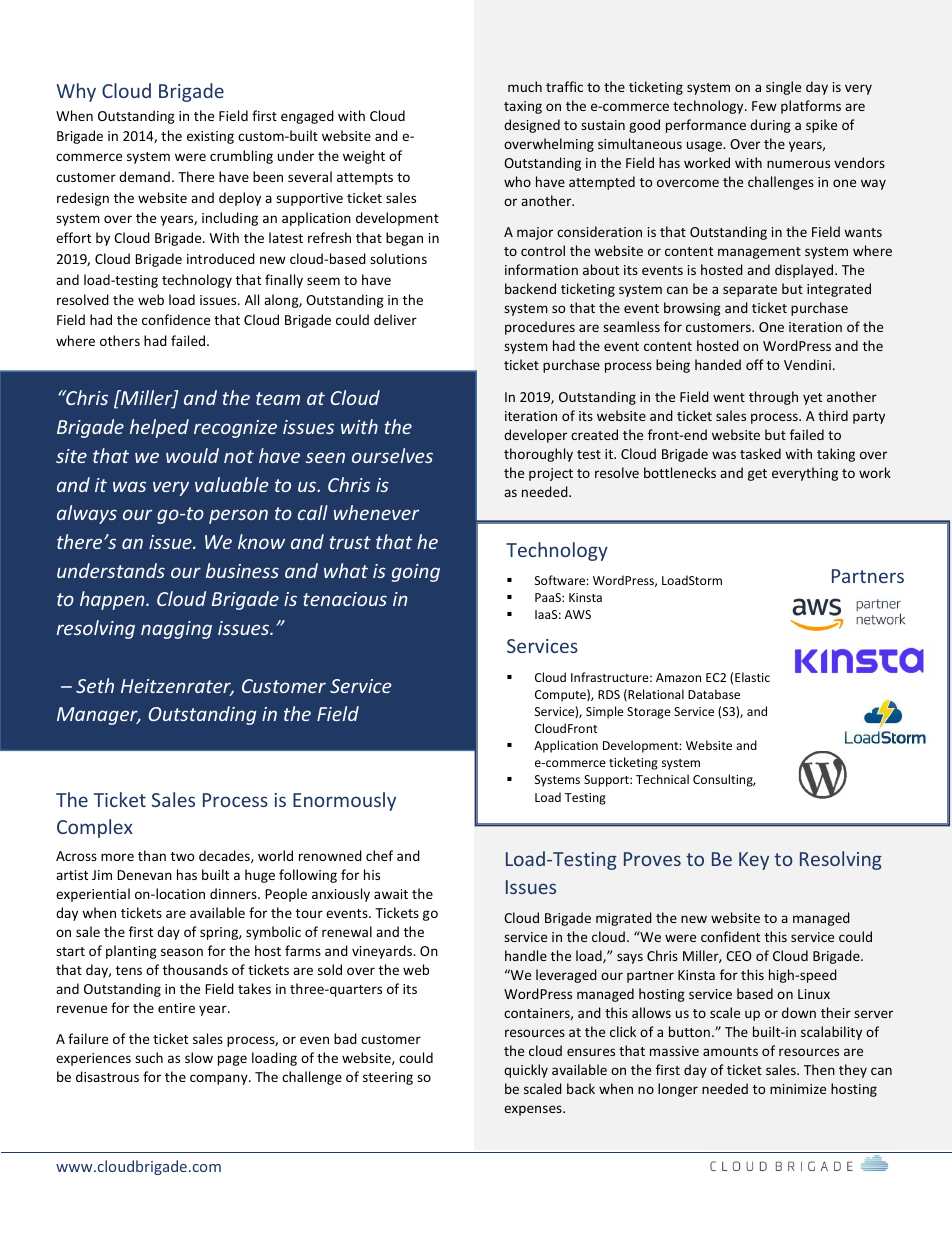  What do you see at coordinates (152, 855) in the screenshot?
I see `than` at bounding box center [152, 855].
